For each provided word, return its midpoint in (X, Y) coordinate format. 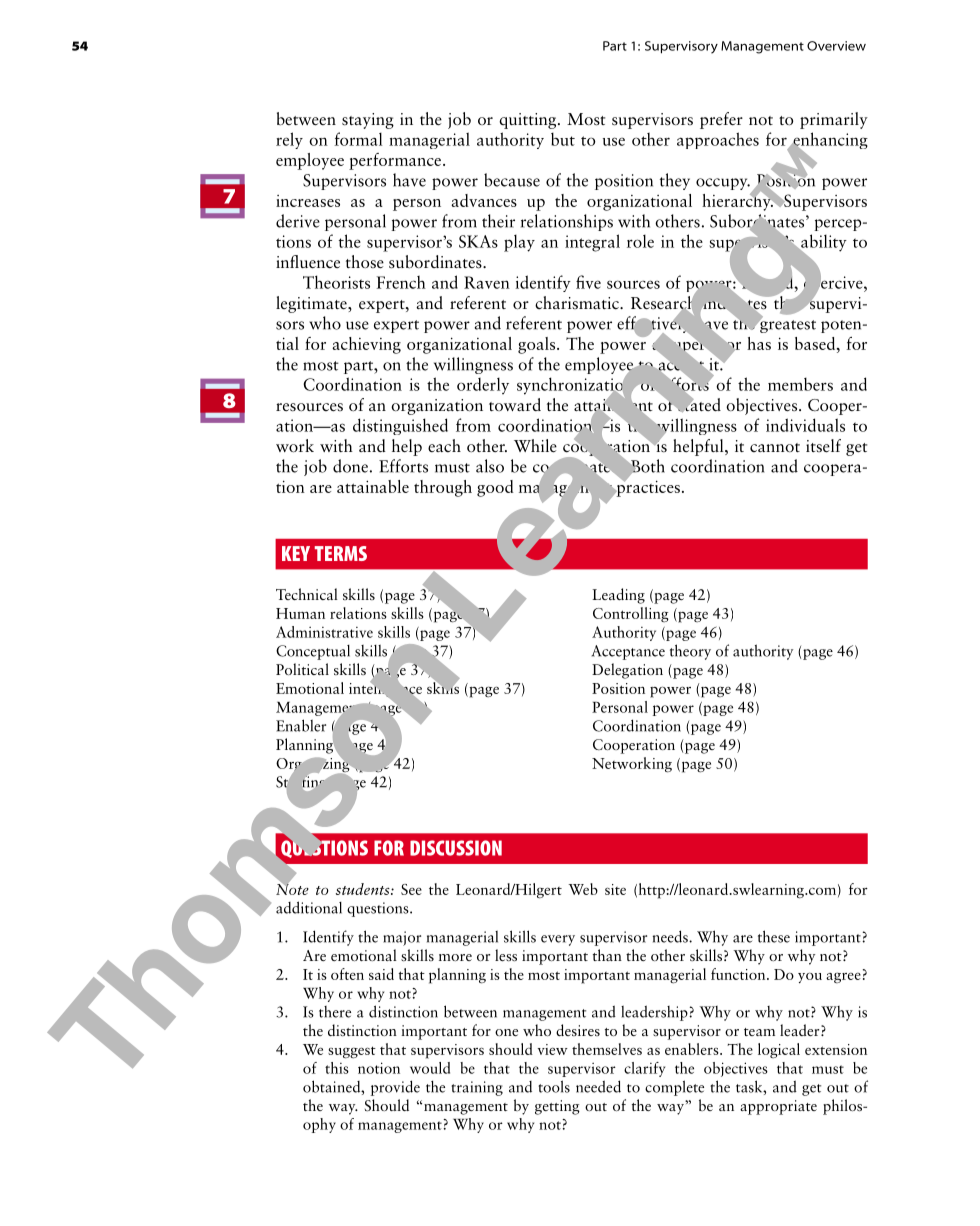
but (563, 139)
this (337, 1068)
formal (358, 139)
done (350, 466)
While (535, 446)
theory (690, 652)
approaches (718, 140)
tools (554, 1086)
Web (583, 889)
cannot (775, 447)
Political (302, 669)
